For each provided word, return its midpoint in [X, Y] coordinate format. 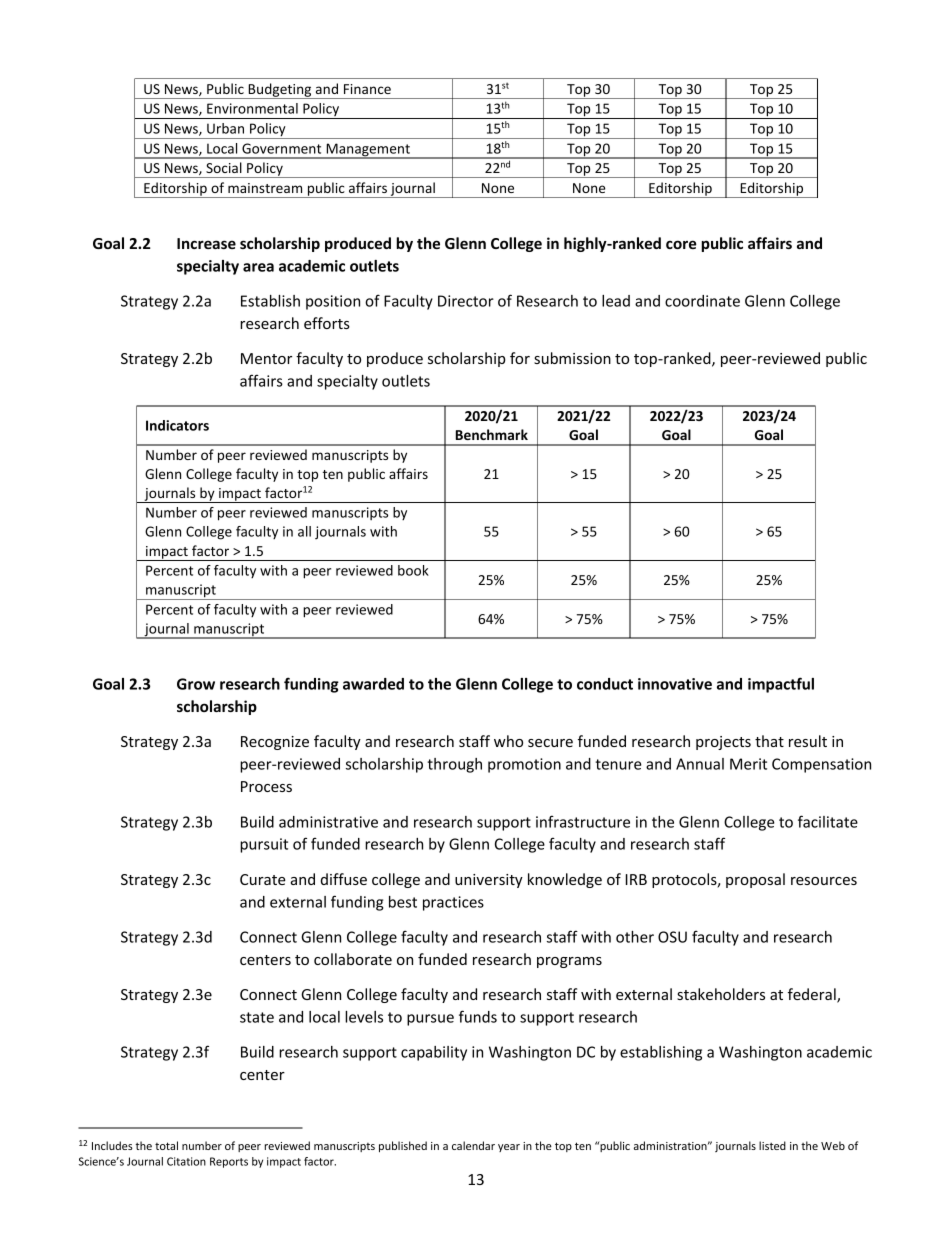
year [509, 1148]
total [166, 1145]
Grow [196, 684]
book [413, 570]
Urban [225, 128]
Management [368, 151]
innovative [675, 684]
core [681, 244]
